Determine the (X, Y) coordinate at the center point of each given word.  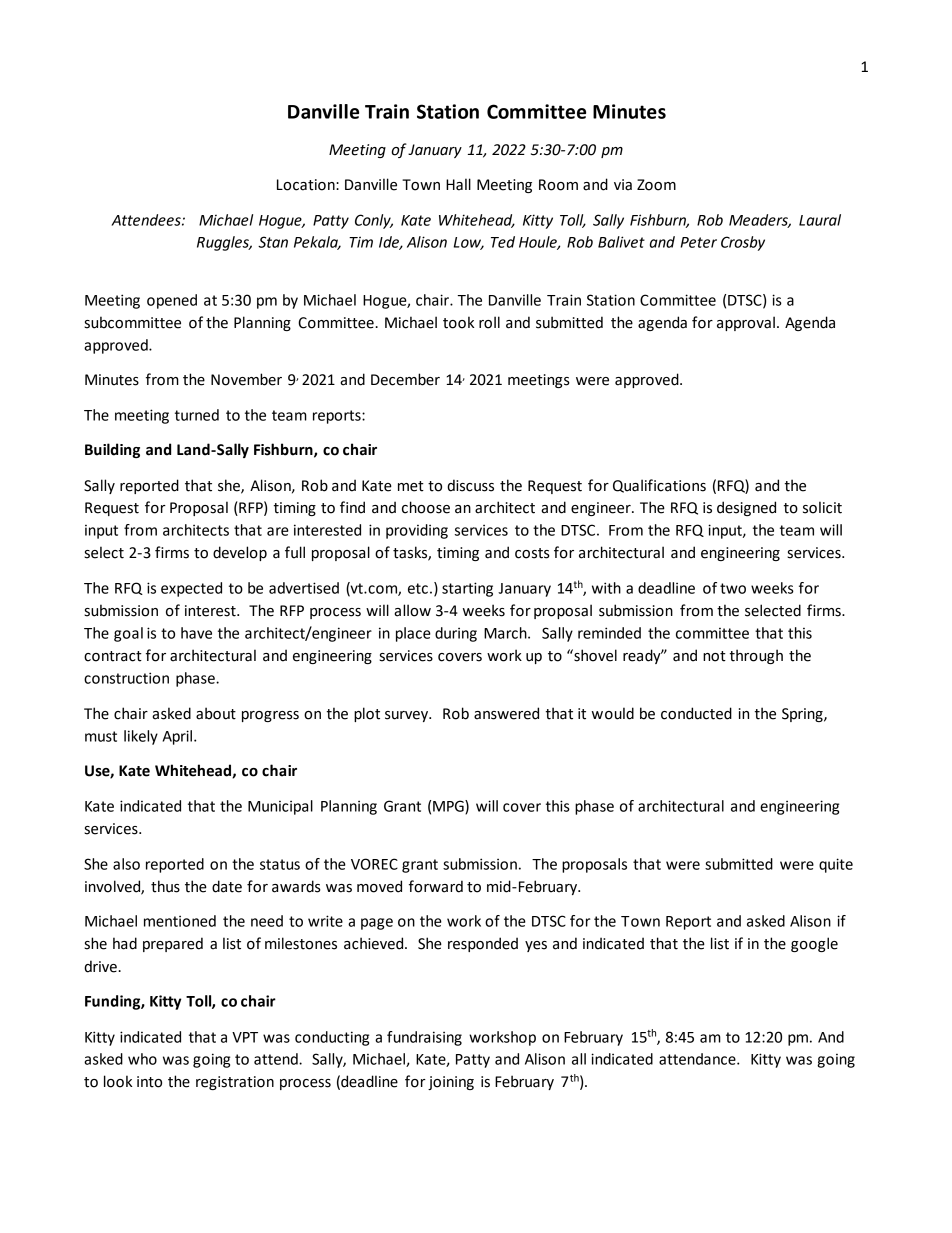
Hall (458, 184)
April (179, 737)
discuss (470, 485)
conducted (696, 713)
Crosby (743, 243)
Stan (273, 242)
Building (112, 450)
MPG (449, 807)
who (142, 1059)
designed (746, 508)
